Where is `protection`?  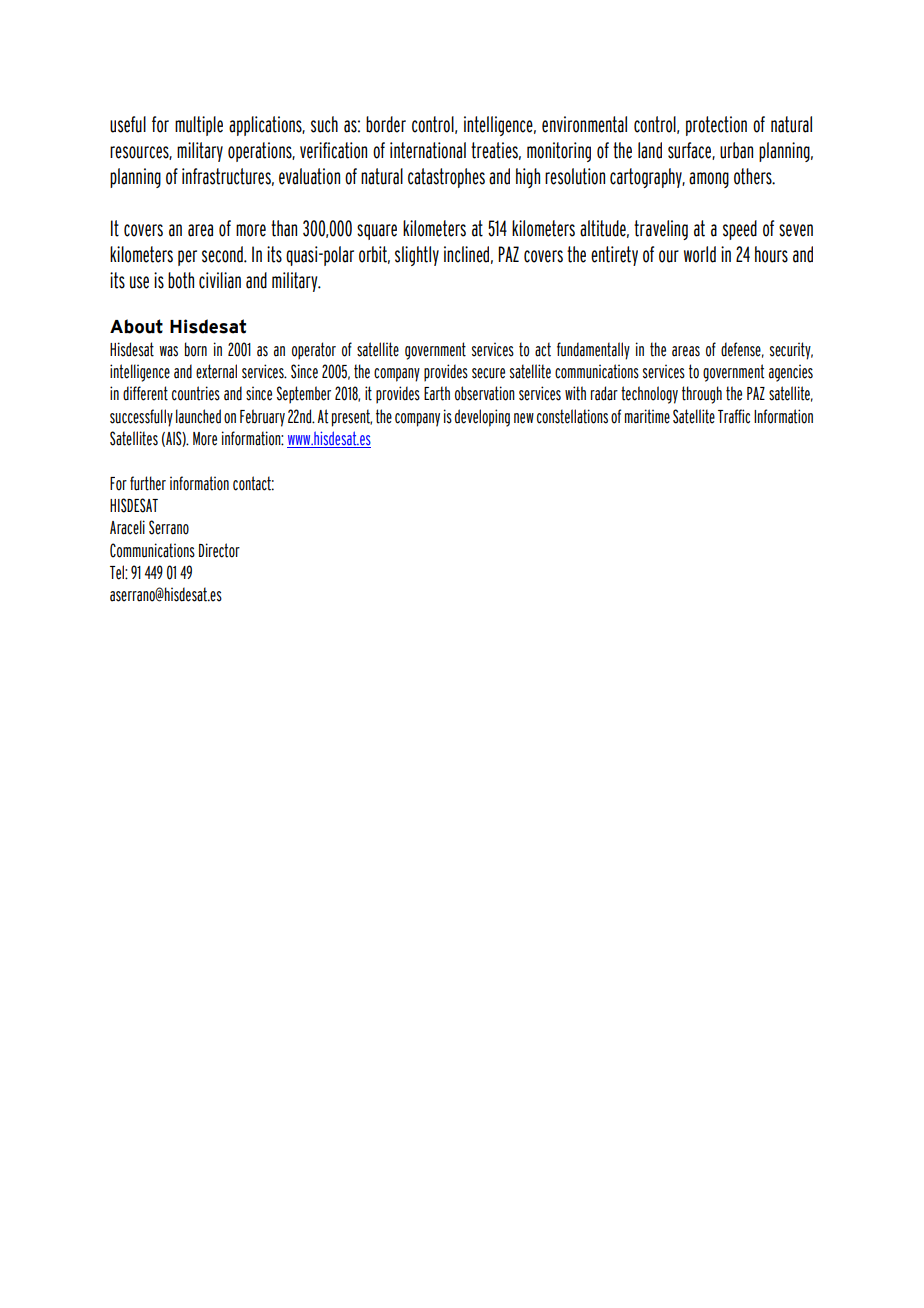 protection is located at coordinates (716, 126).
